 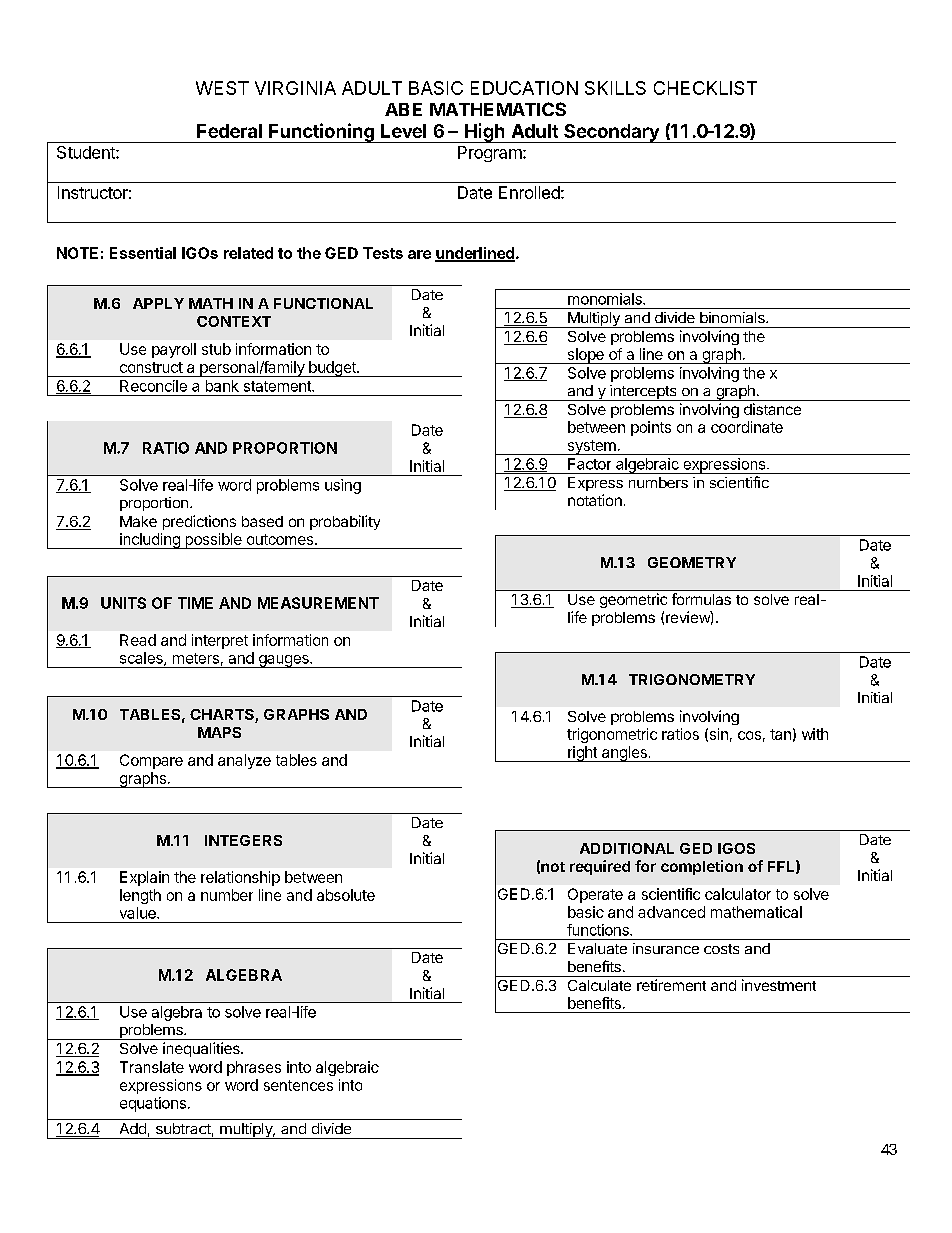 I want to click on budget, so click(x=332, y=369).
